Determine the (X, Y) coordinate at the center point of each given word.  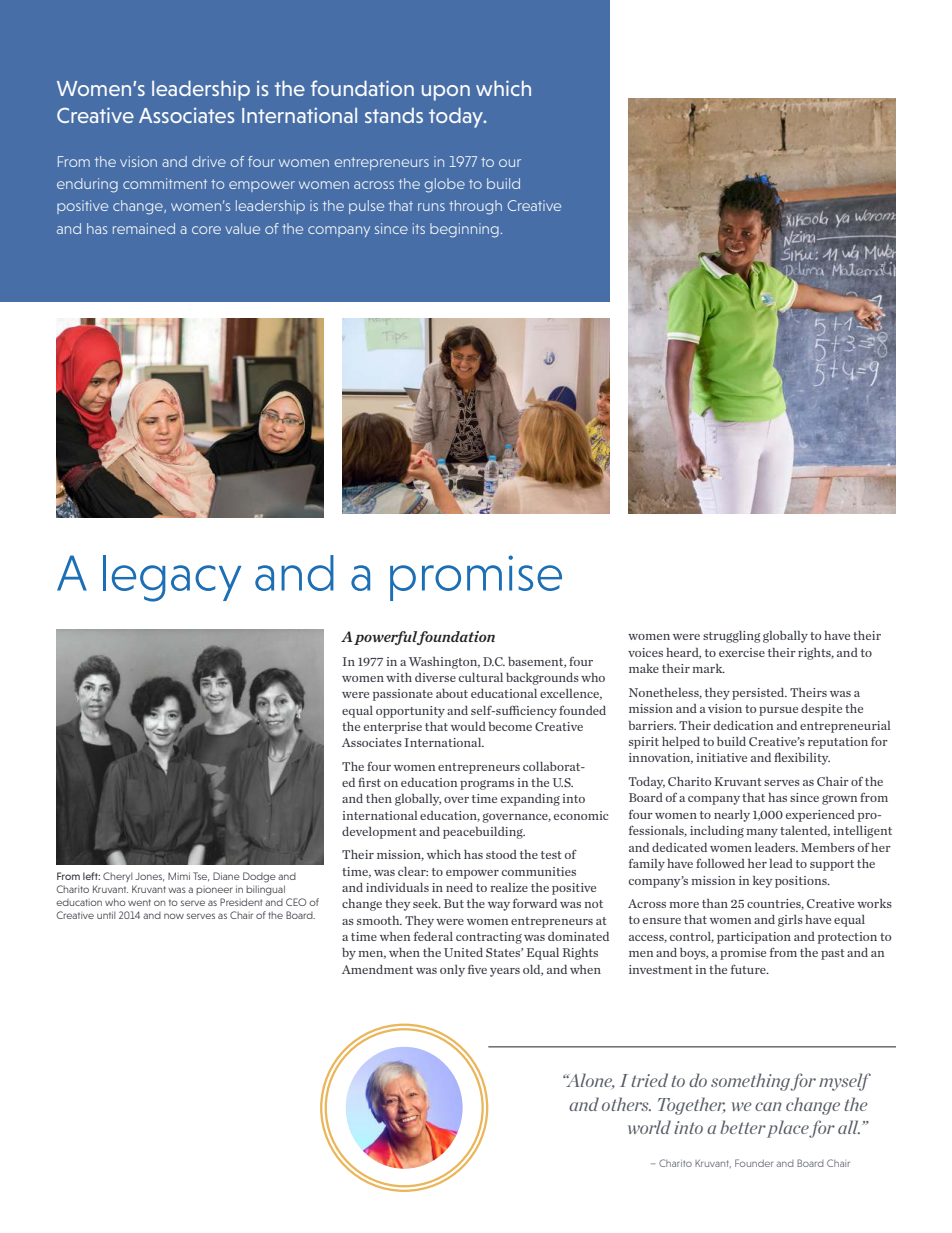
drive (209, 161)
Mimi (179, 876)
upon (446, 93)
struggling (732, 637)
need (459, 887)
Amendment (377, 969)
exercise (742, 652)
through (475, 207)
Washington (444, 663)
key (762, 882)
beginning (464, 230)
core (206, 230)
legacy (172, 578)
